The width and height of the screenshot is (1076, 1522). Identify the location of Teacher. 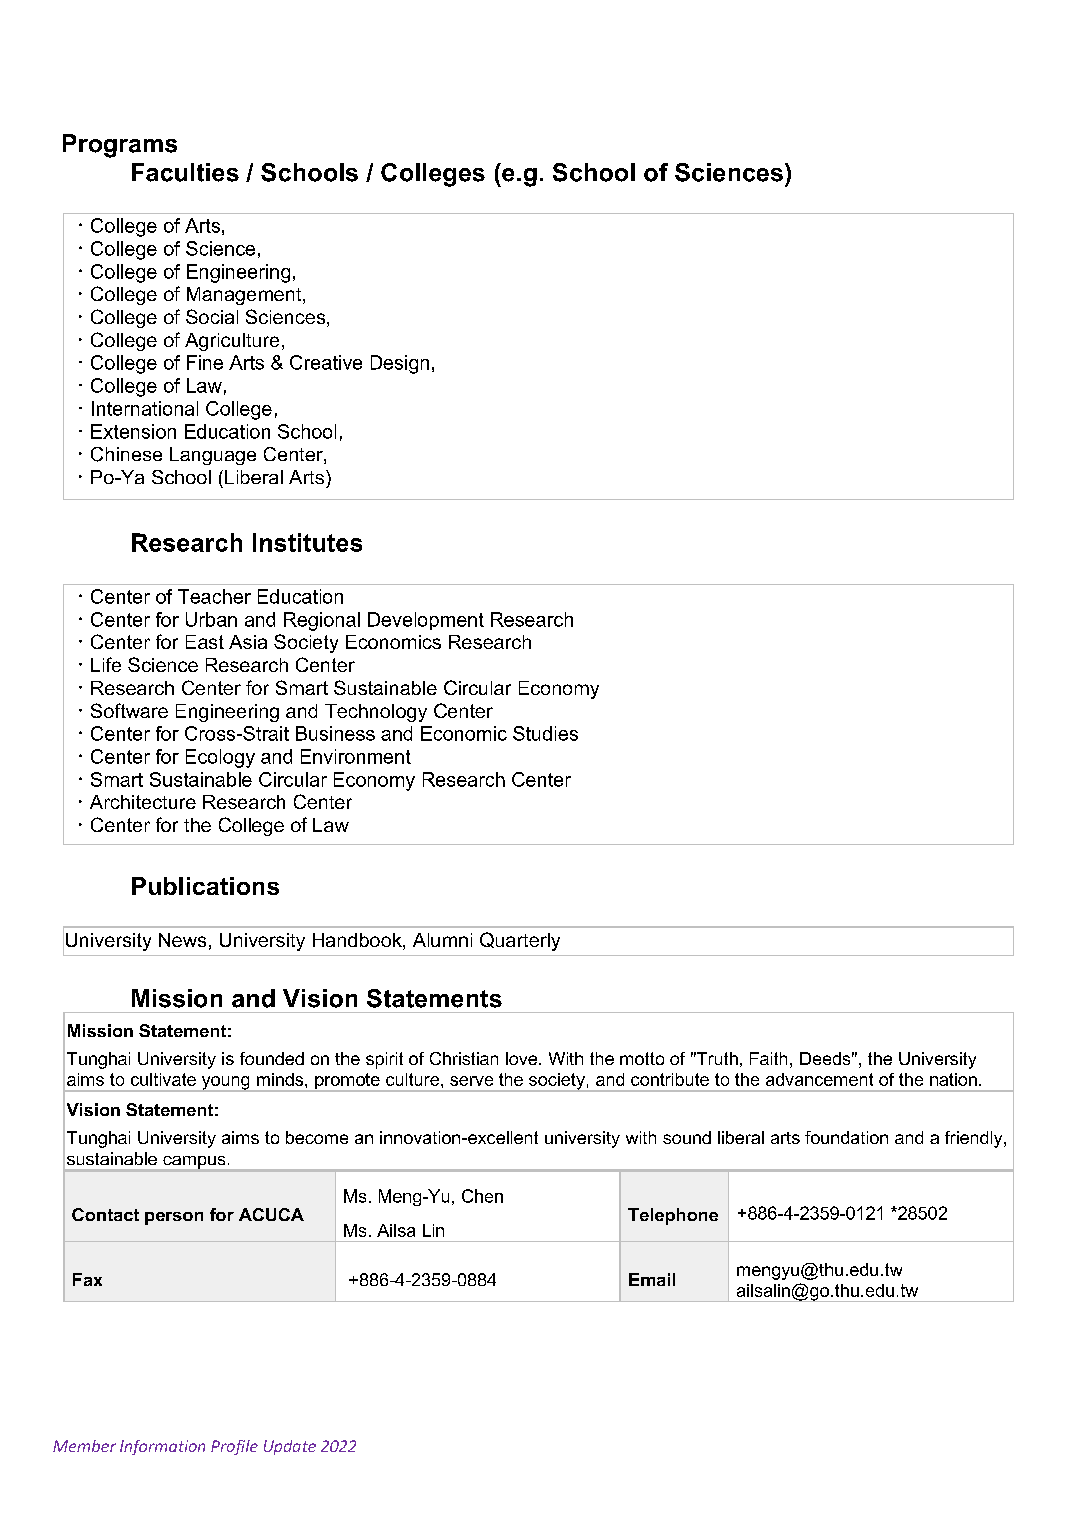
(214, 596).
